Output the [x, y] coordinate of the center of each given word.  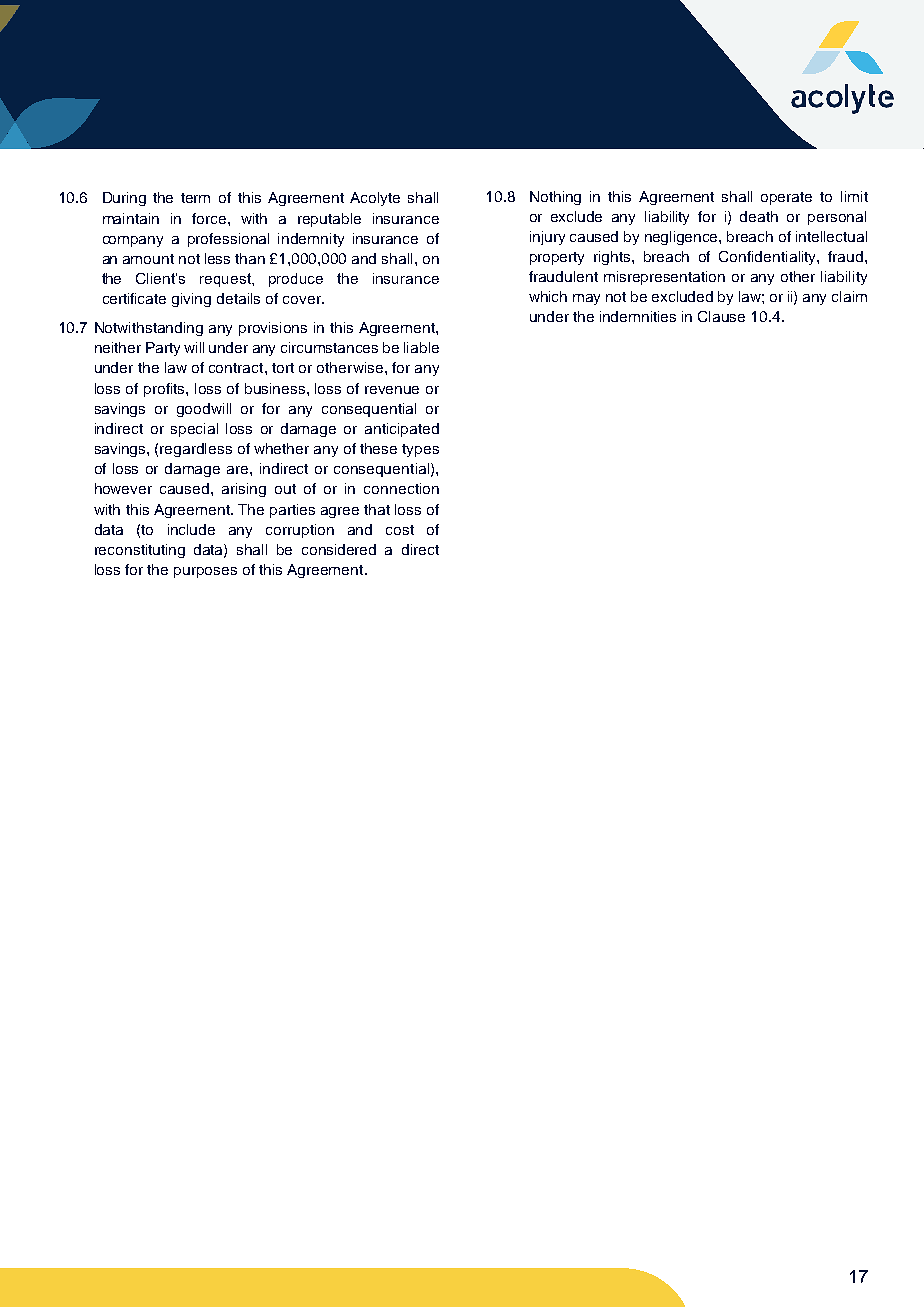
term [195, 198]
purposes [205, 572]
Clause [721, 316]
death [759, 216]
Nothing [555, 198]
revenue [392, 390]
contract [237, 368]
